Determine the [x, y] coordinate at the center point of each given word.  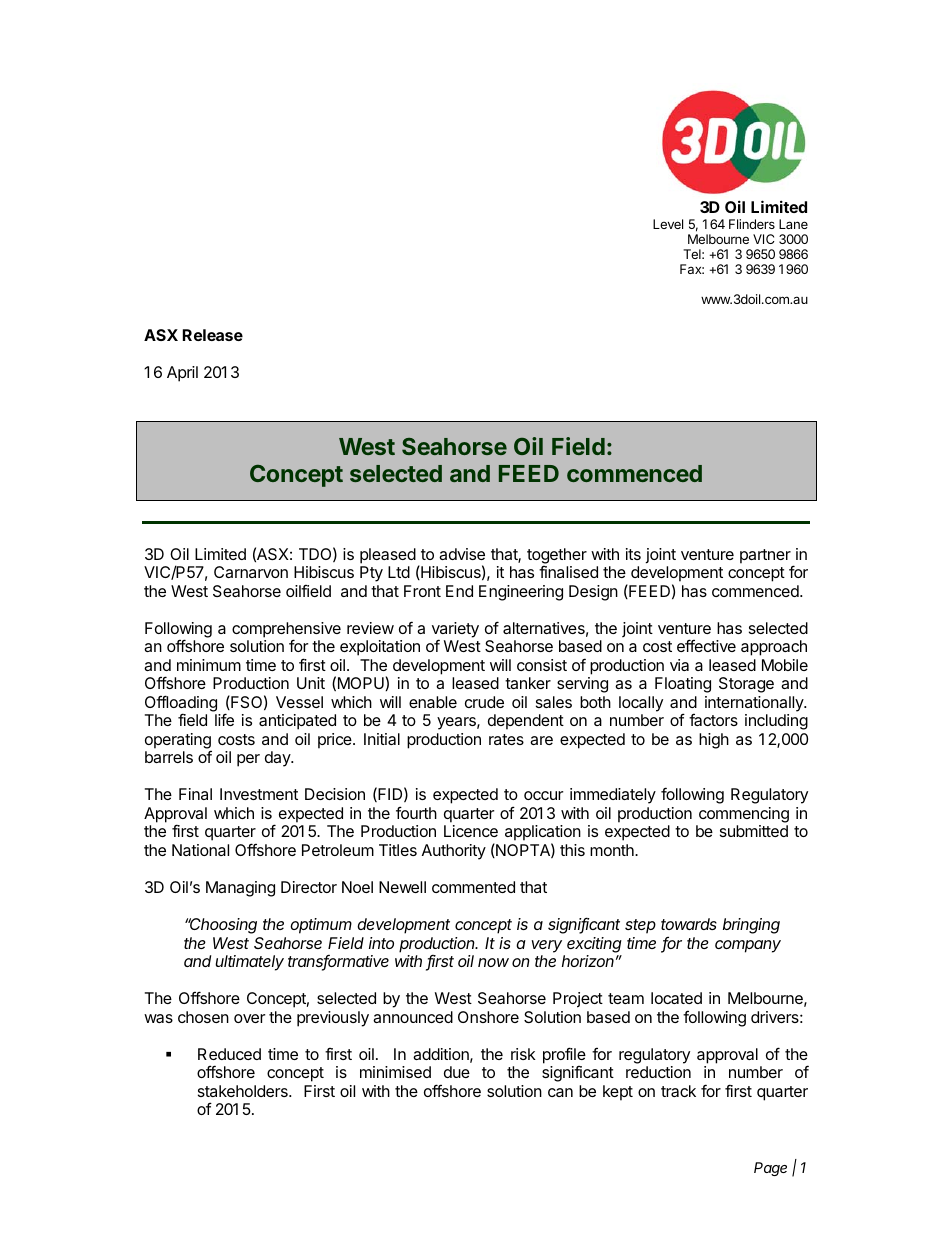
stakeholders [244, 1091]
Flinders [752, 224]
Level [668, 224]
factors [713, 720]
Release [213, 335]
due [457, 1072]
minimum [209, 665]
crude [484, 702]
